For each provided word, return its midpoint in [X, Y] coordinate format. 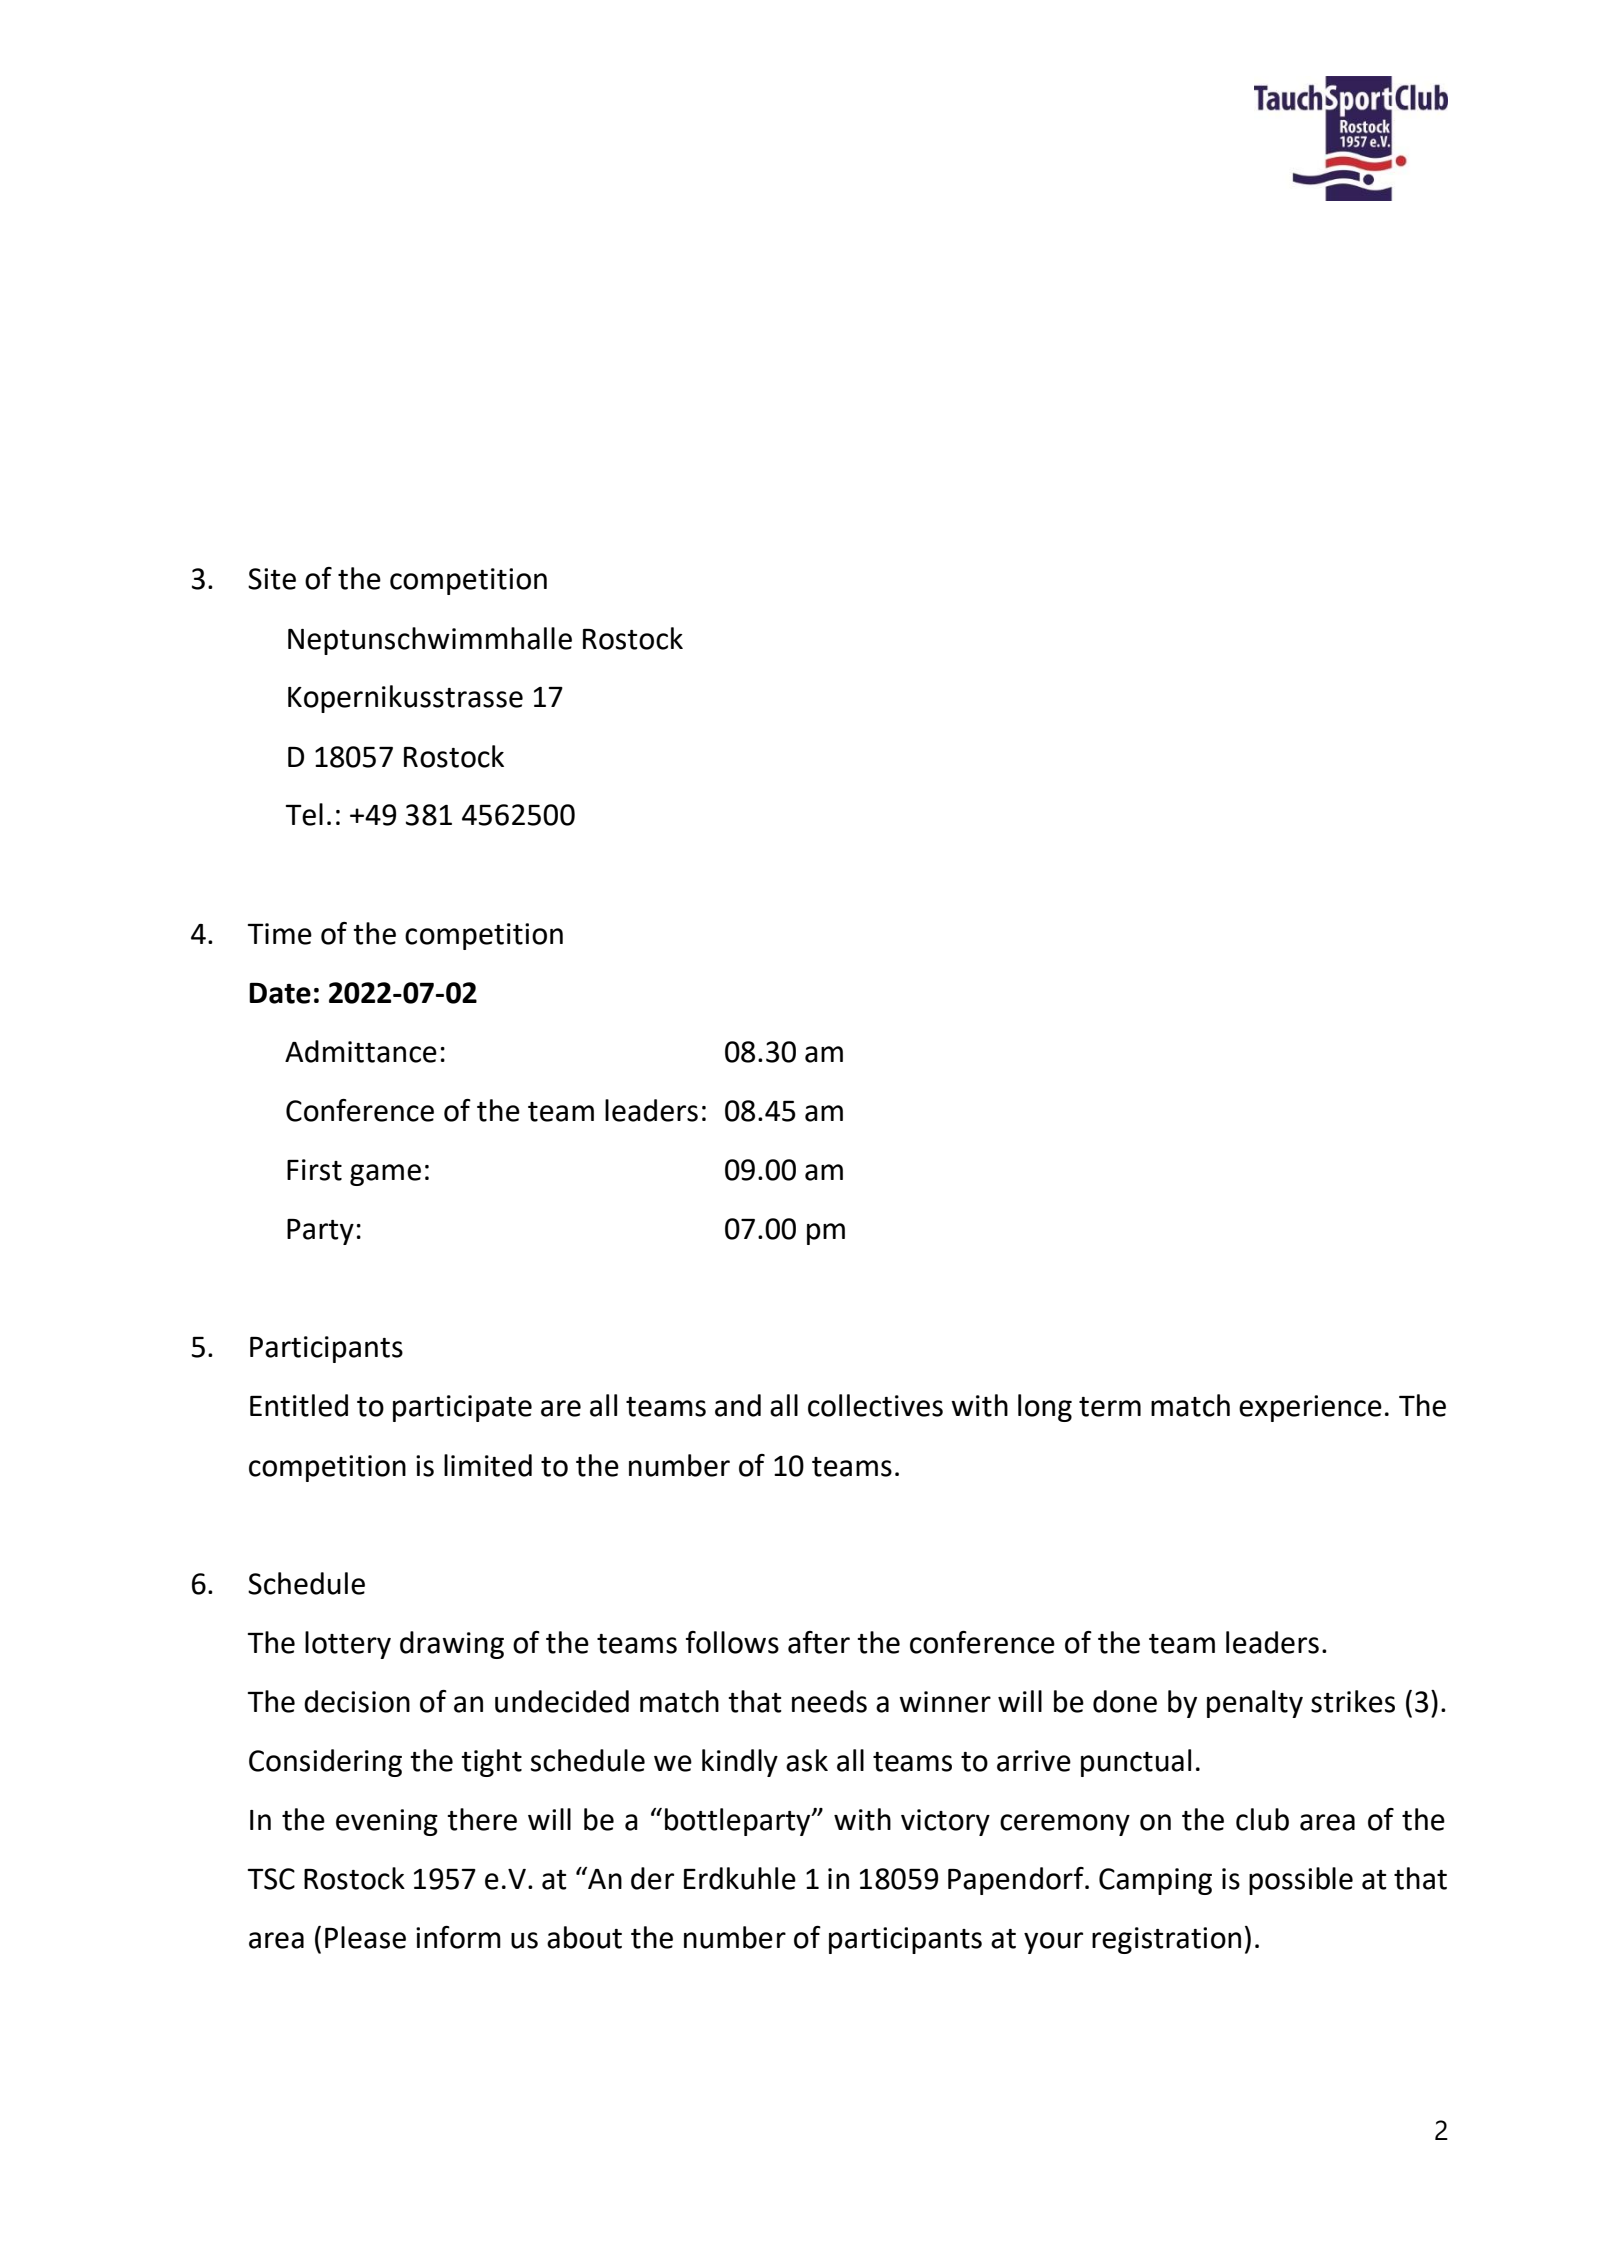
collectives [875, 1405]
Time [280, 934]
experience [1310, 1408]
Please [365, 1937]
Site [272, 579]
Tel [304, 814]
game [385, 1175]
